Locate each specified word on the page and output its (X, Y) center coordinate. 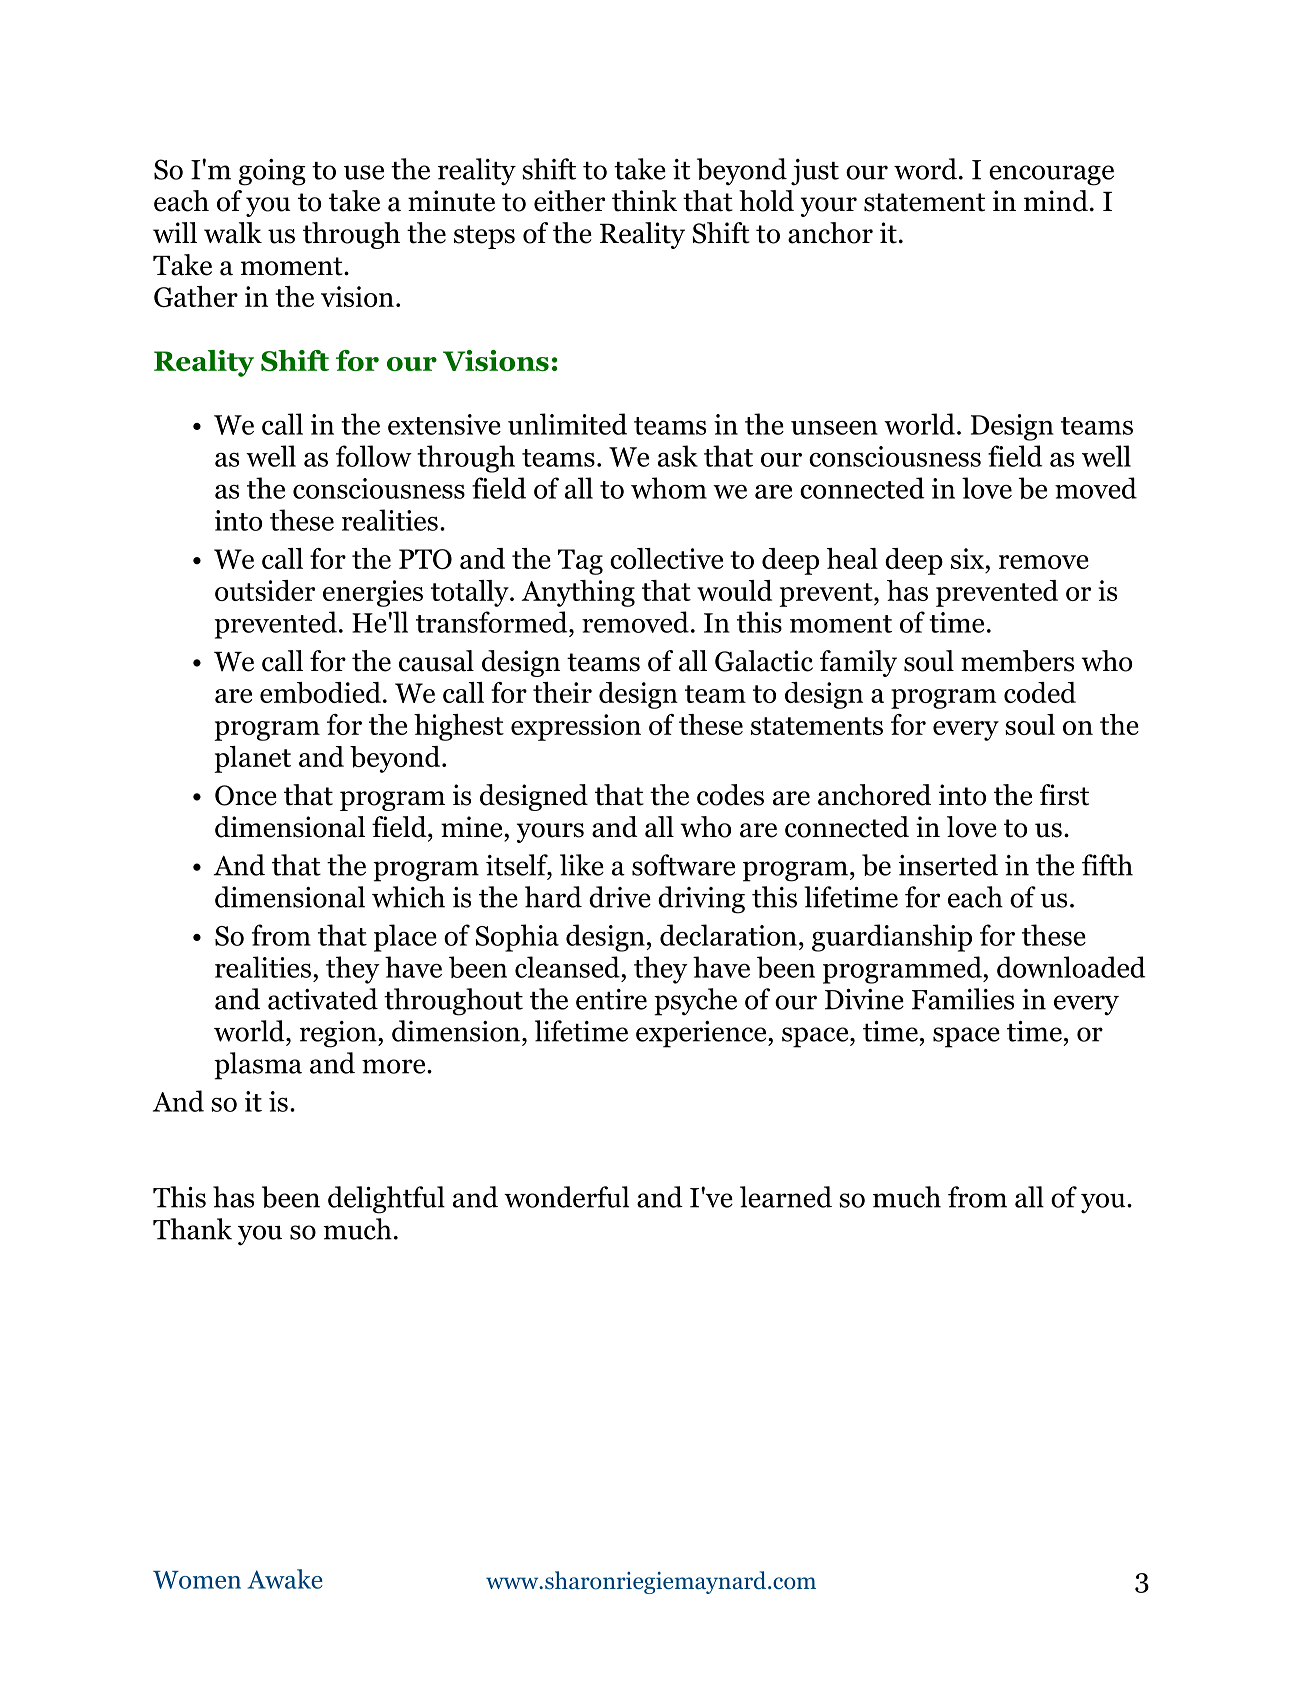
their (562, 692)
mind (1056, 201)
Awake (285, 1579)
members (1017, 661)
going (272, 172)
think (644, 201)
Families (963, 999)
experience (702, 1034)
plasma (258, 1066)
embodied (320, 693)
